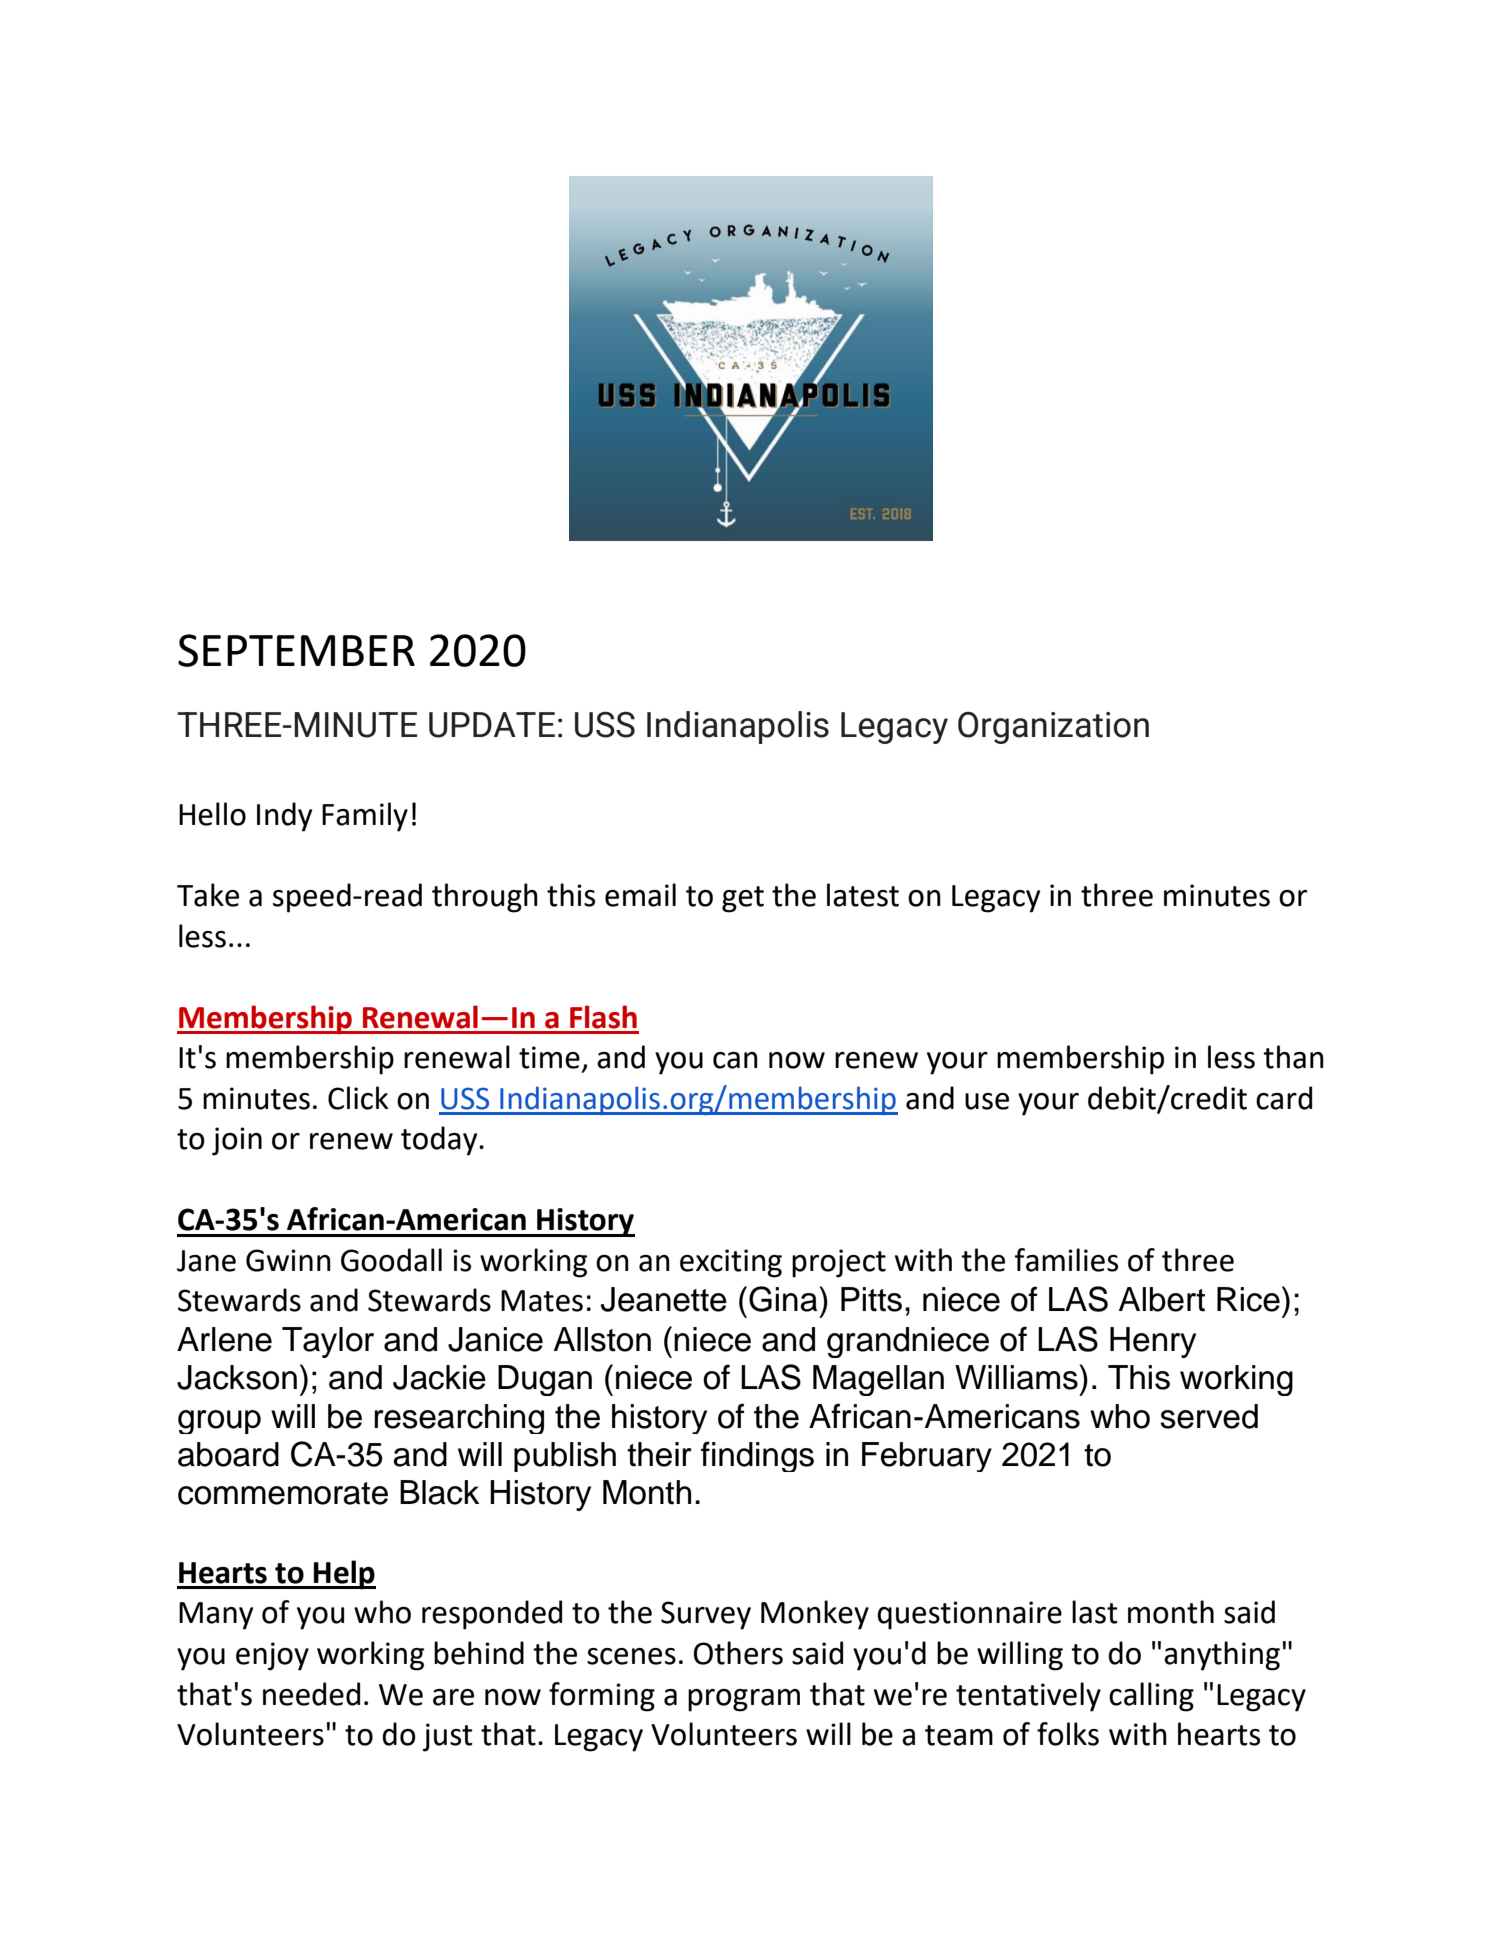 This page has height=1946, width=1504. Describe the element at coordinates (1209, 1416) in the page. I see `served` at that location.
